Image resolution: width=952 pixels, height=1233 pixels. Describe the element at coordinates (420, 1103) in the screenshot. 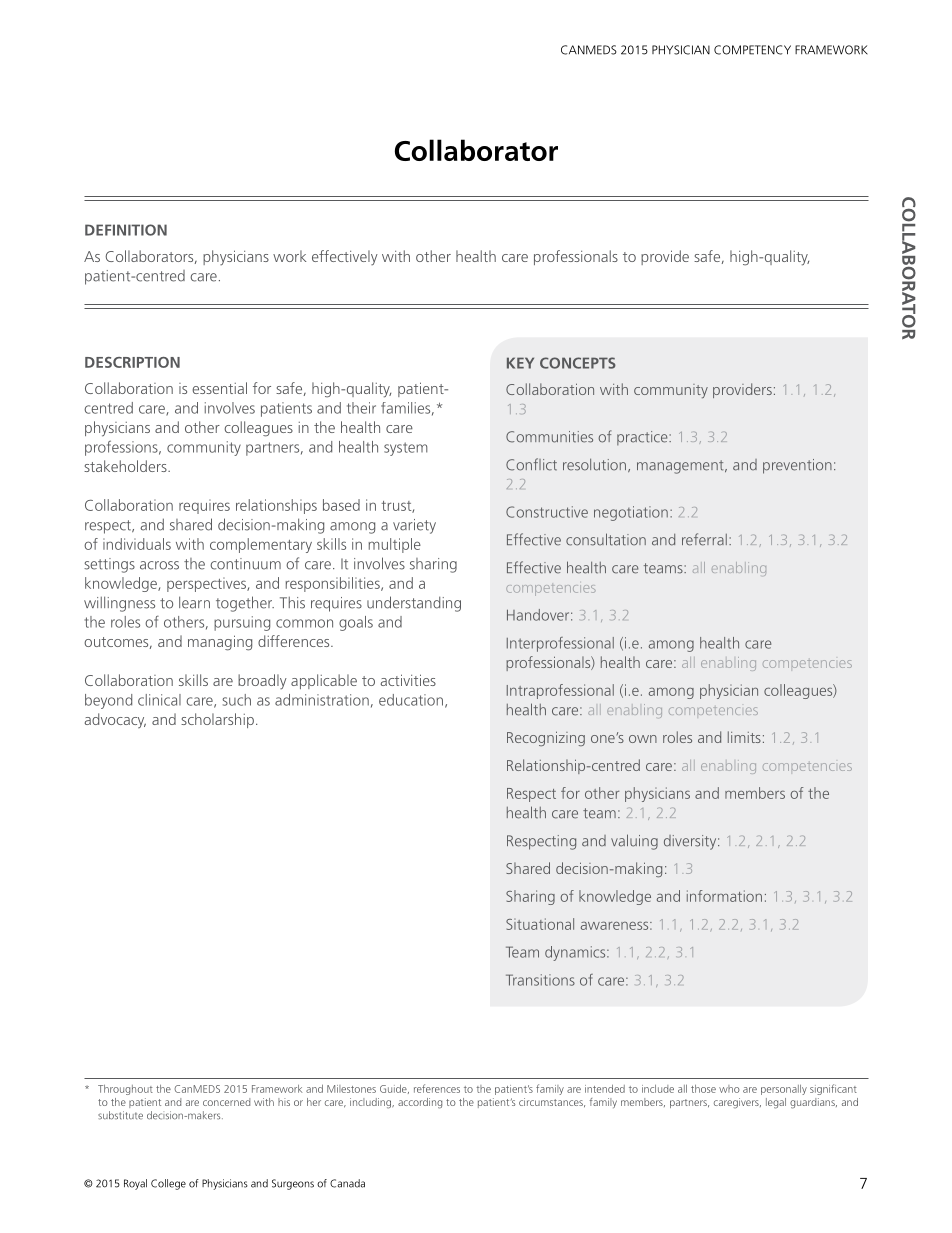

I see `according` at that location.
